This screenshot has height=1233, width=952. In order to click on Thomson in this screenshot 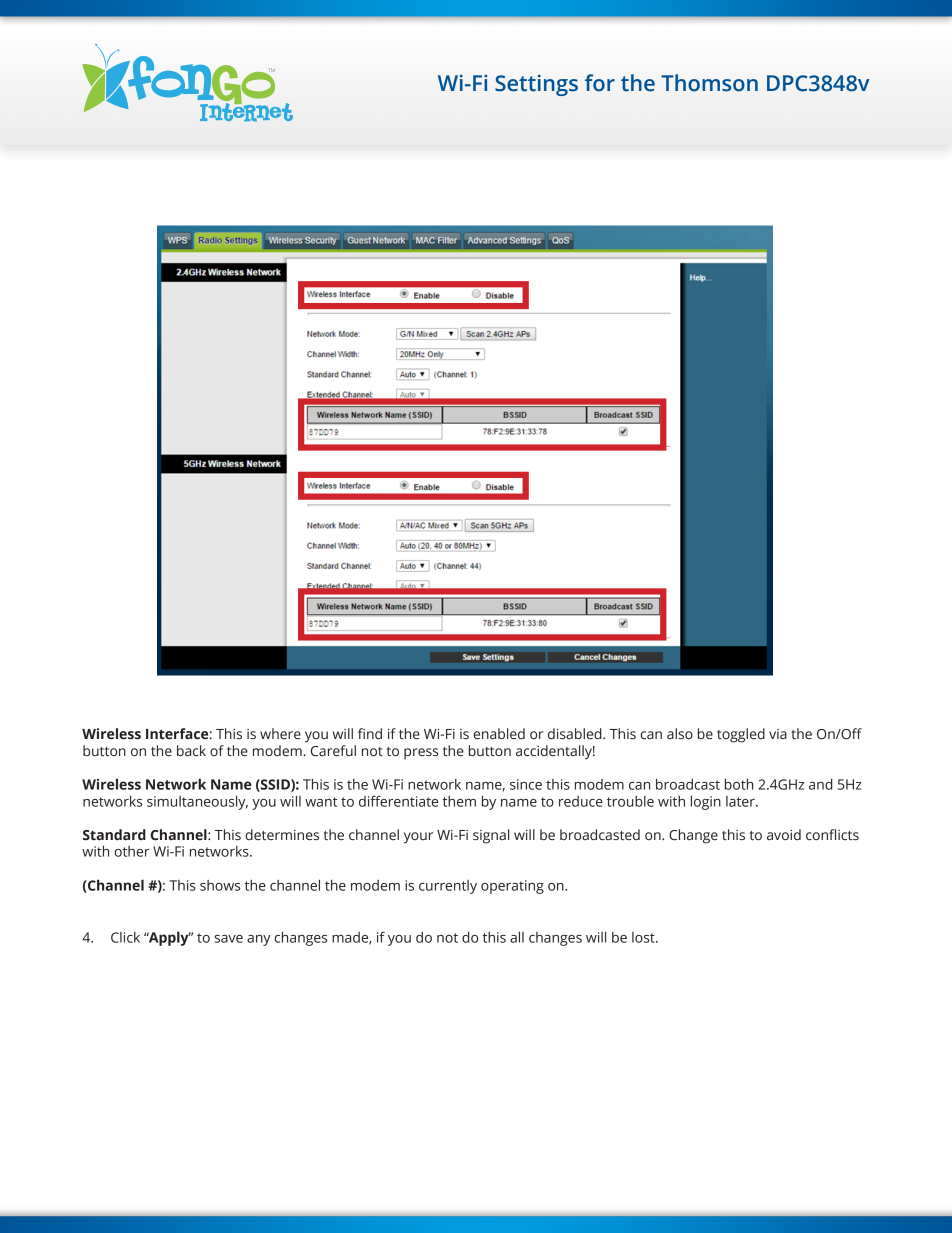, I will do `click(709, 83)`.
